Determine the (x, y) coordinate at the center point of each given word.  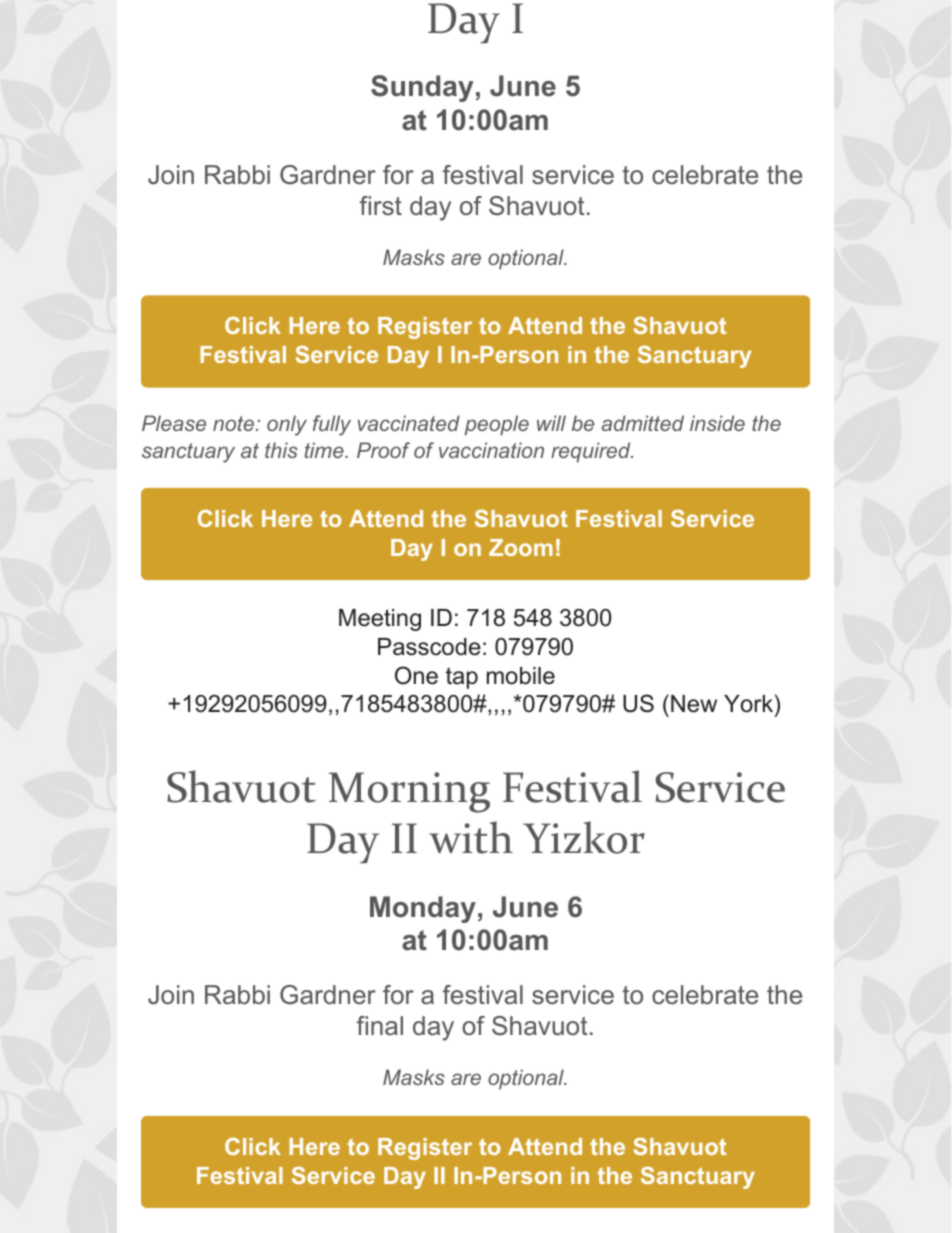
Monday (423, 909)
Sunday (422, 88)
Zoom (521, 547)
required (592, 452)
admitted (643, 423)
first (381, 205)
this (281, 450)
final (380, 1026)
